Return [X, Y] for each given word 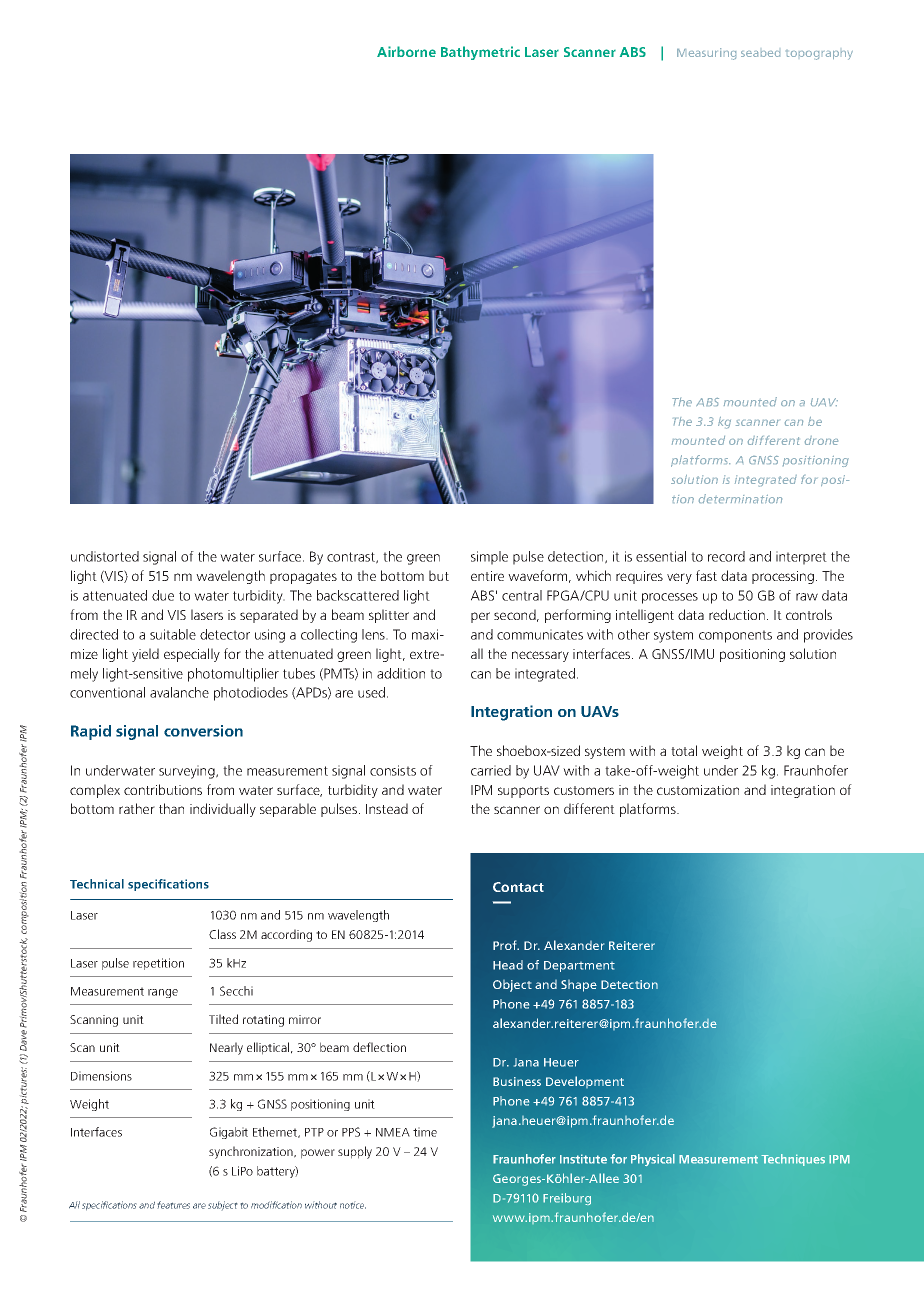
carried [491, 770]
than [171, 808]
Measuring [706, 54]
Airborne [406, 51]
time [425, 1132]
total [684, 750]
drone [821, 440]
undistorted [105, 556]
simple [489, 558]
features [173, 1205]
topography [819, 55]
